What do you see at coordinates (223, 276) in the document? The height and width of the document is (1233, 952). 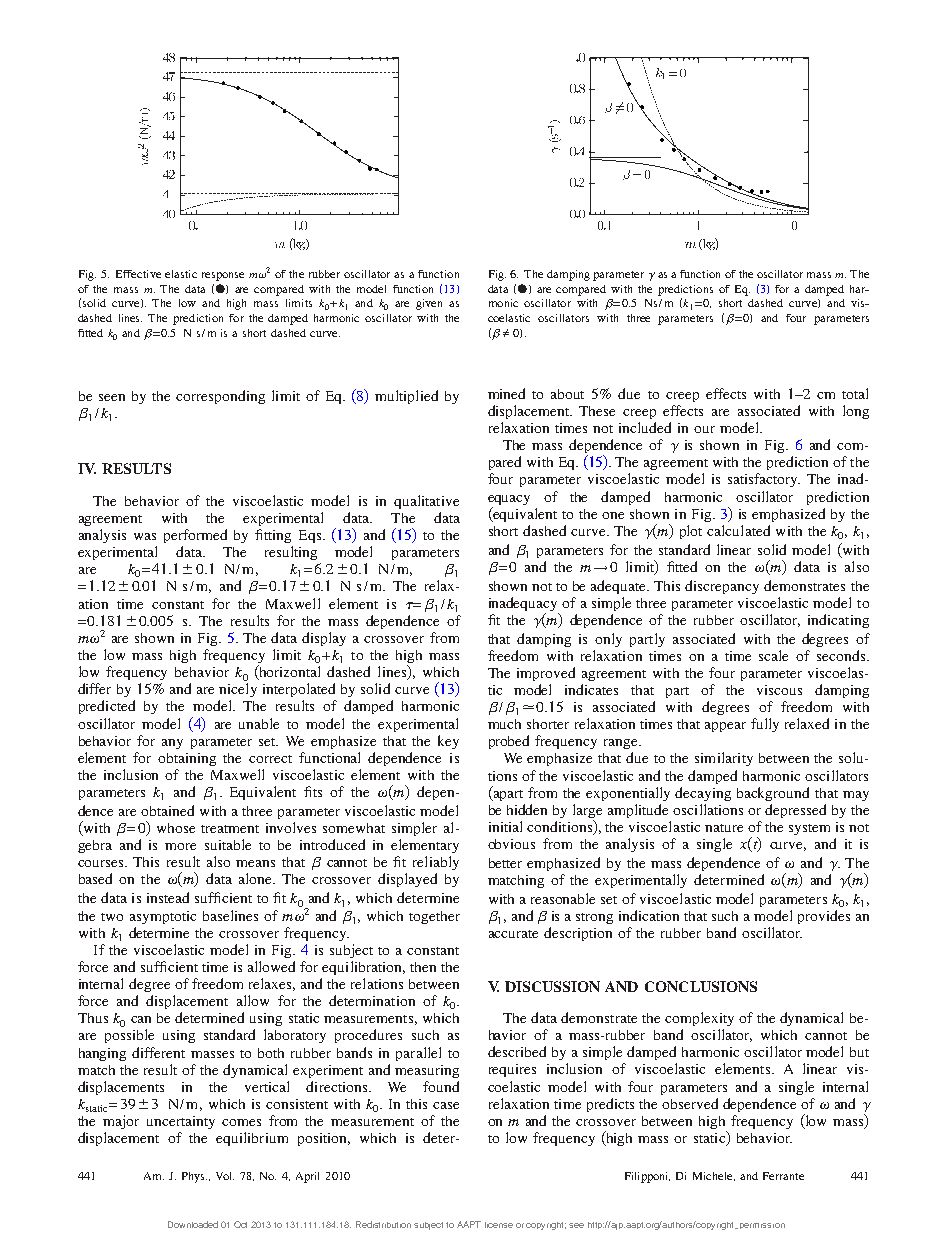 I see `response` at bounding box center [223, 276].
